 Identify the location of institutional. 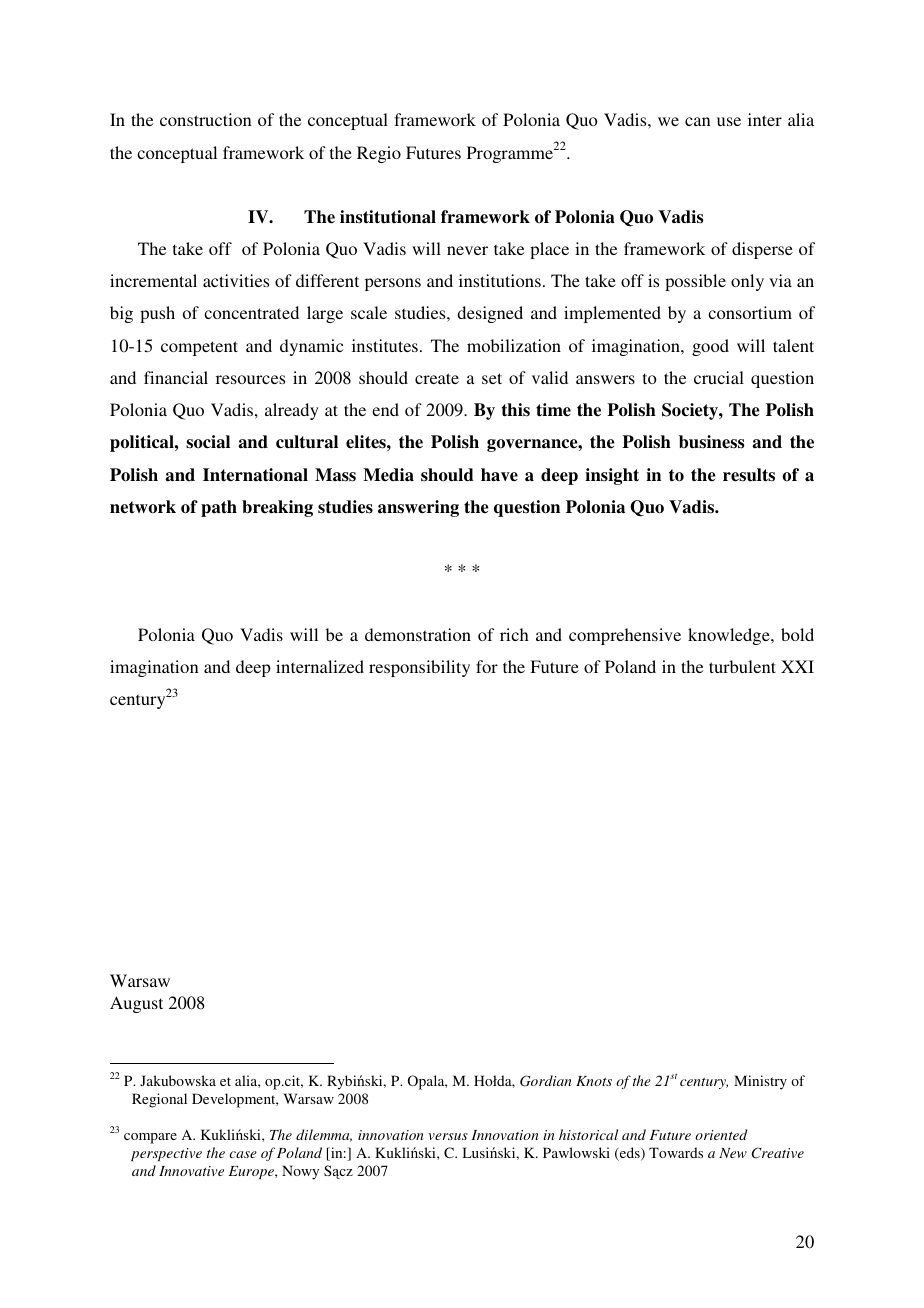
(388, 217).
